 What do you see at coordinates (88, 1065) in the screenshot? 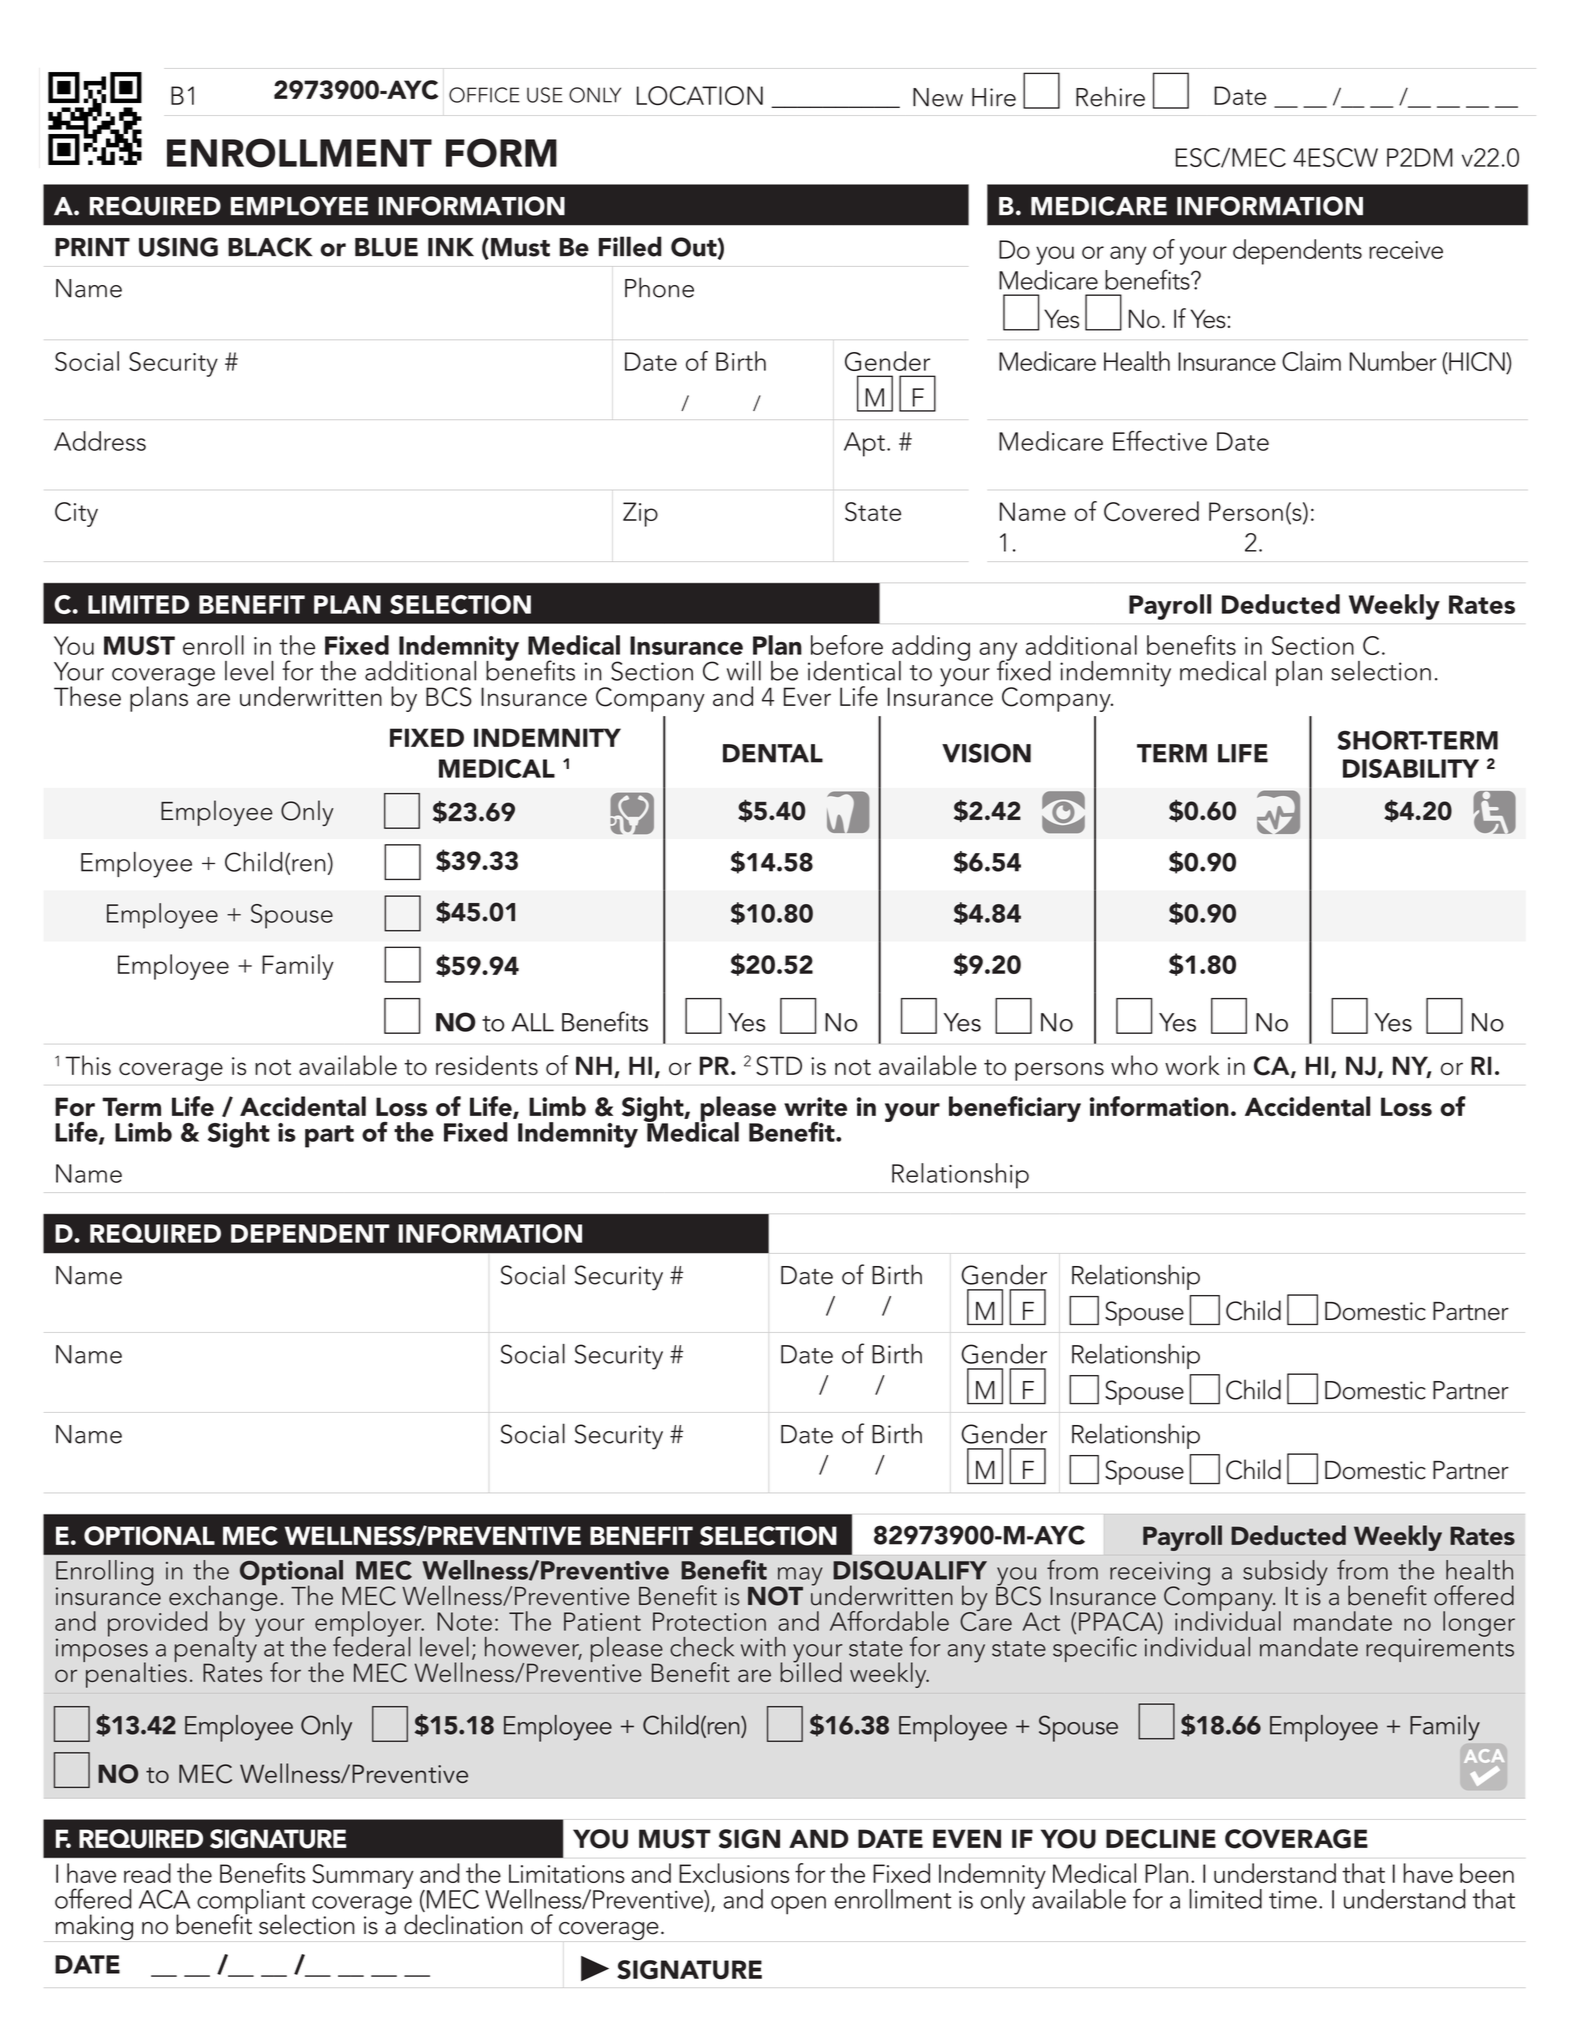
I see `This` at bounding box center [88, 1065].
